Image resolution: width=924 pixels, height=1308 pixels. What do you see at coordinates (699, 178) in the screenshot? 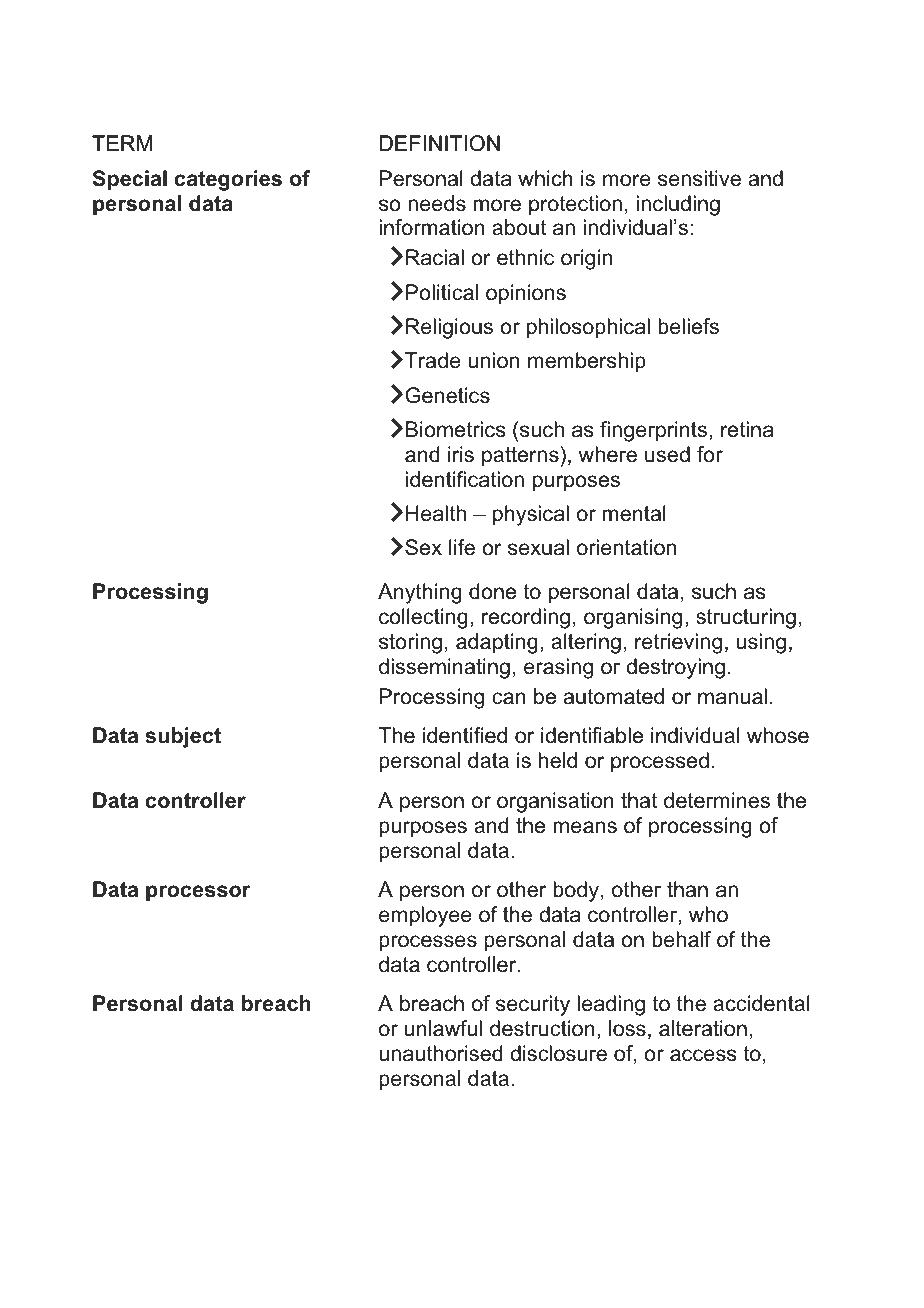
I see `sensitive` at bounding box center [699, 178].
